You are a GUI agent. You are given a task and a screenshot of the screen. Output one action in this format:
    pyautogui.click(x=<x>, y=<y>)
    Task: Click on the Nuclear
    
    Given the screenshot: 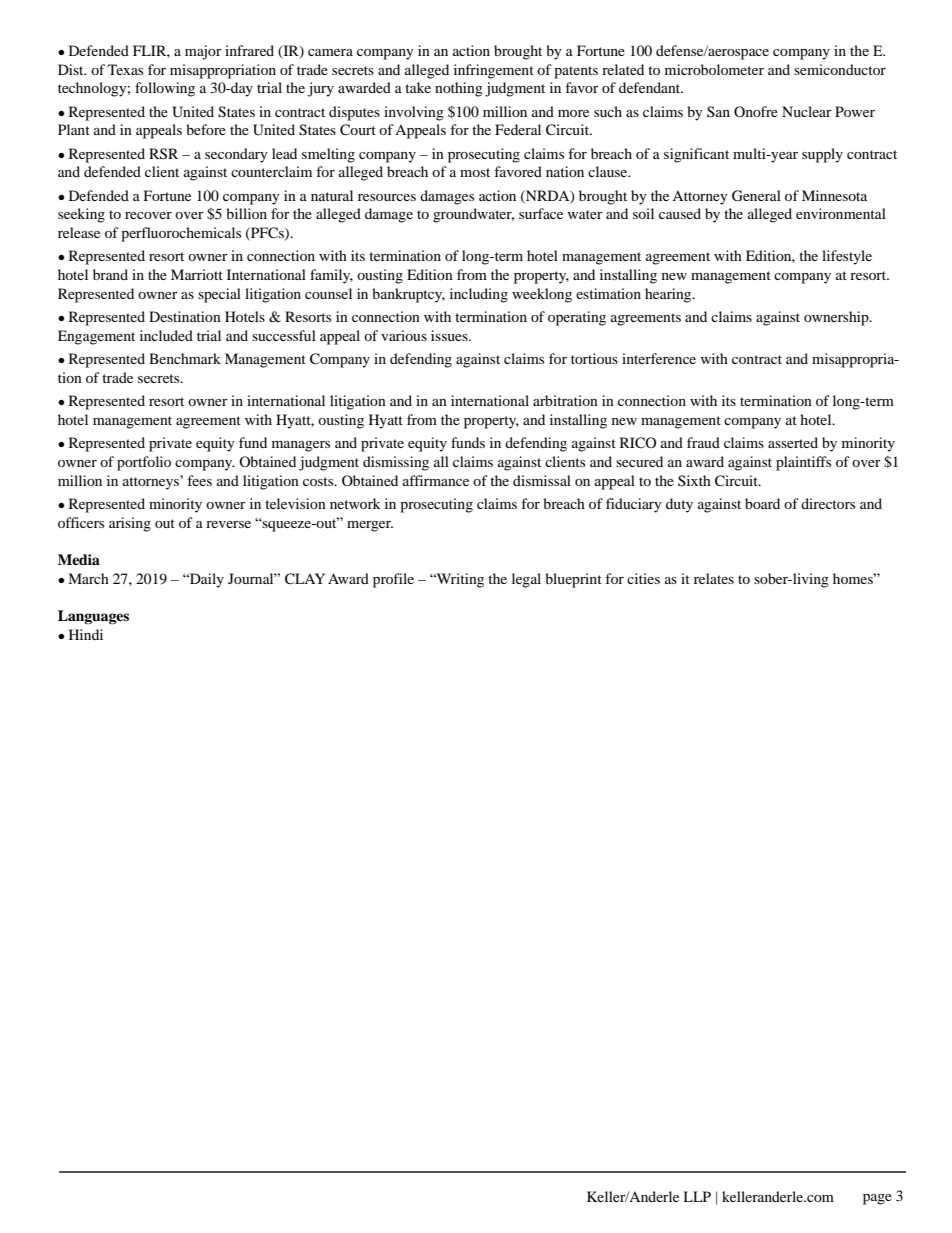 What is the action you would take?
    pyautogui.click(x=807, y=111)
